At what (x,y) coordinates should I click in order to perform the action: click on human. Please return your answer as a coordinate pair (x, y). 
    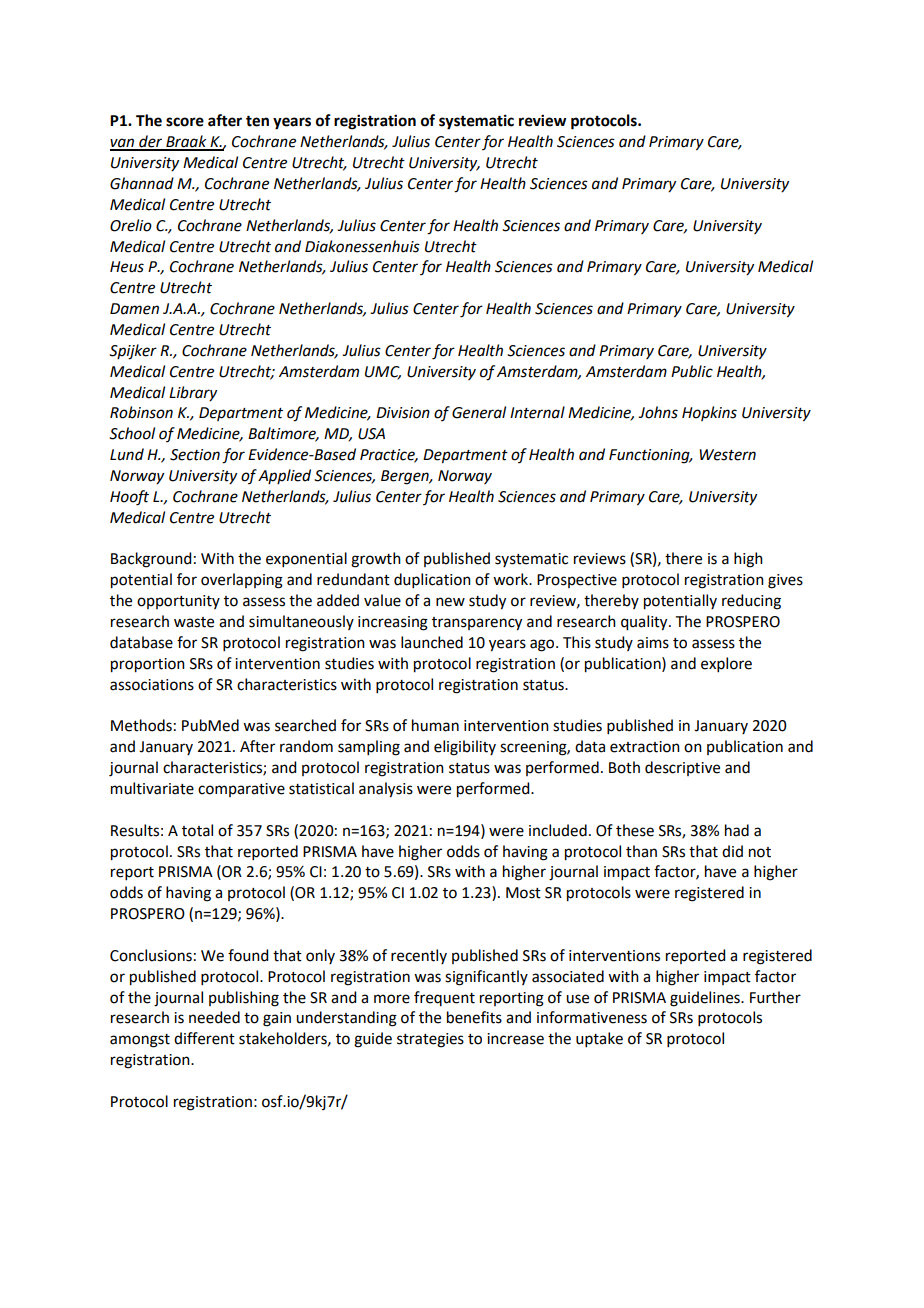
    Looking at the image, I should click on (435, 725).
